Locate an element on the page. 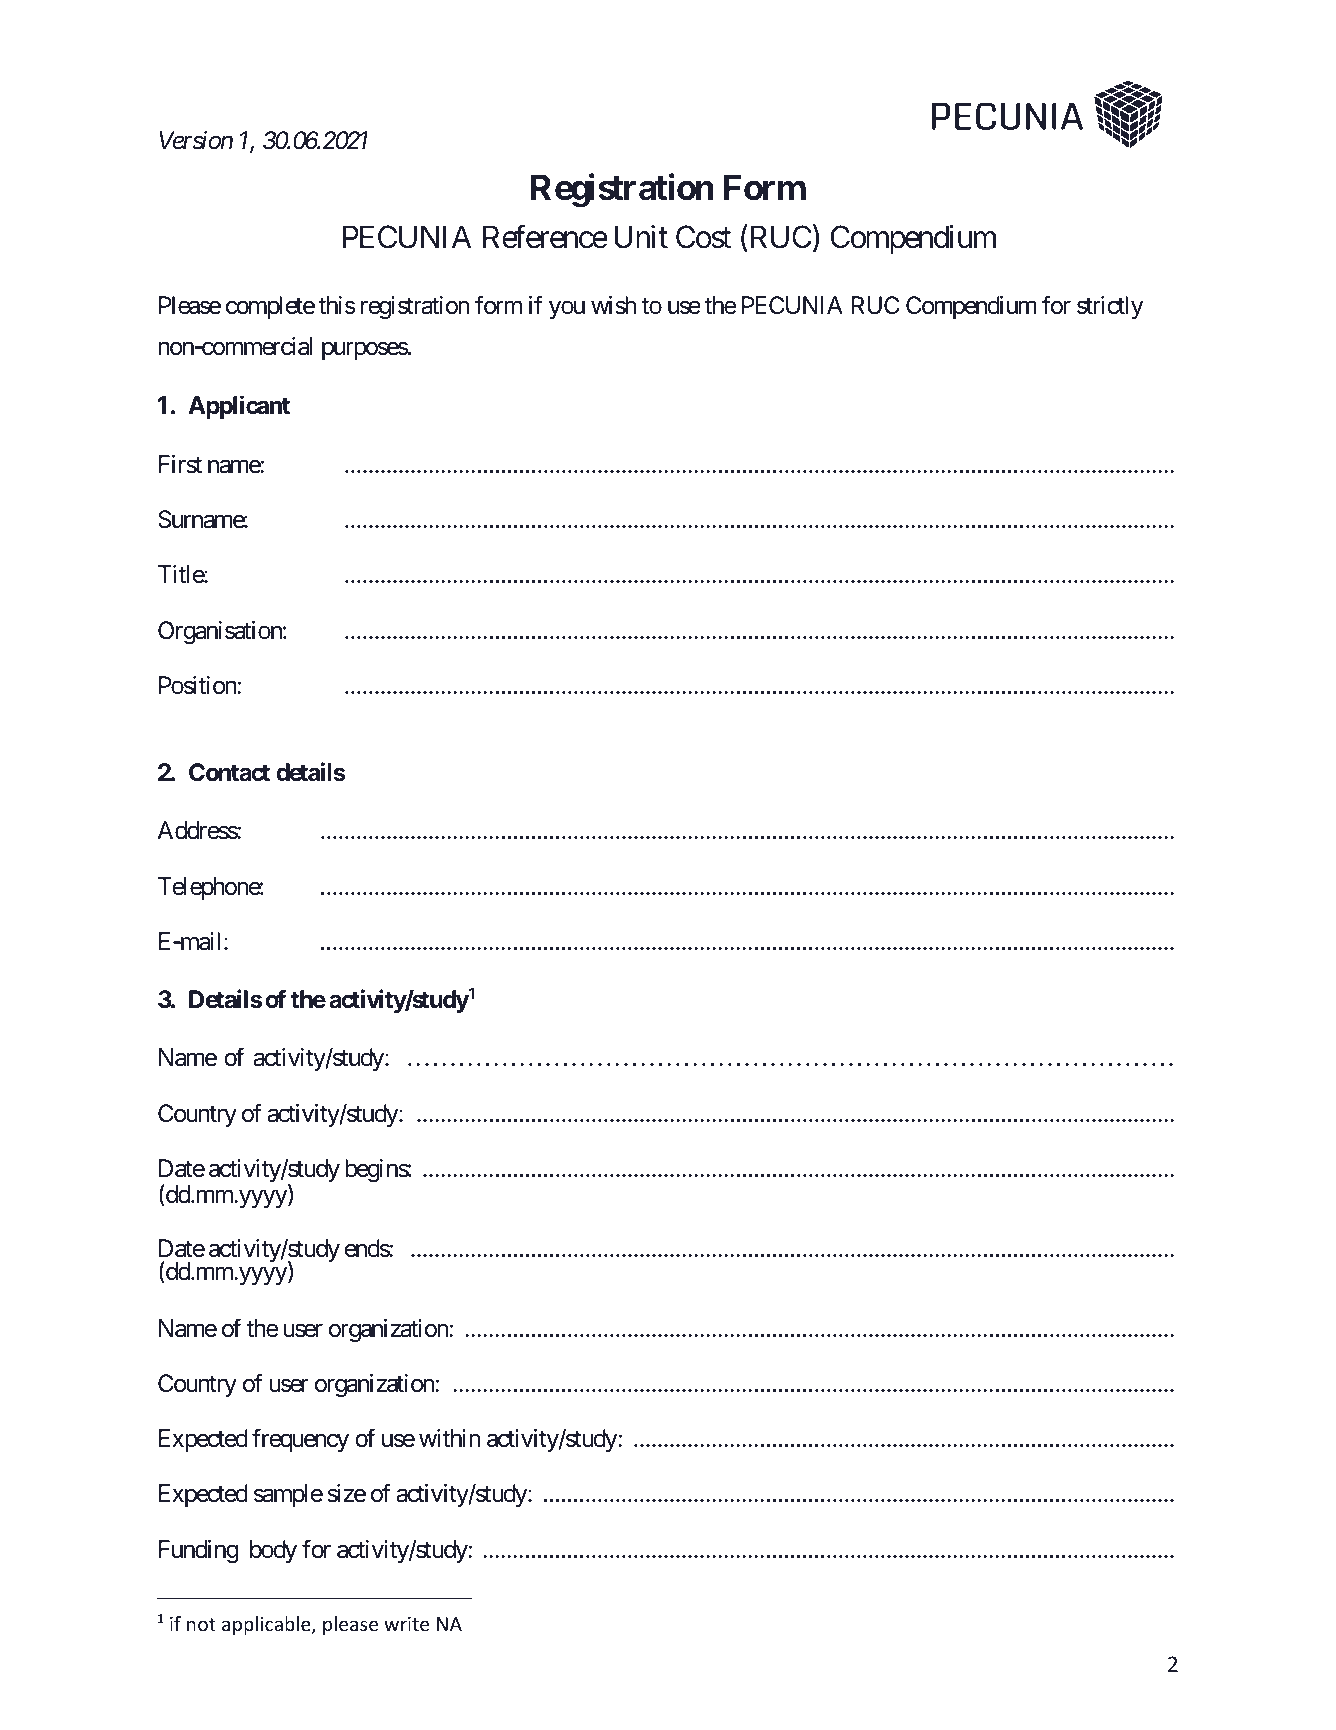  applicable is located at coordinates (267, 1625).
